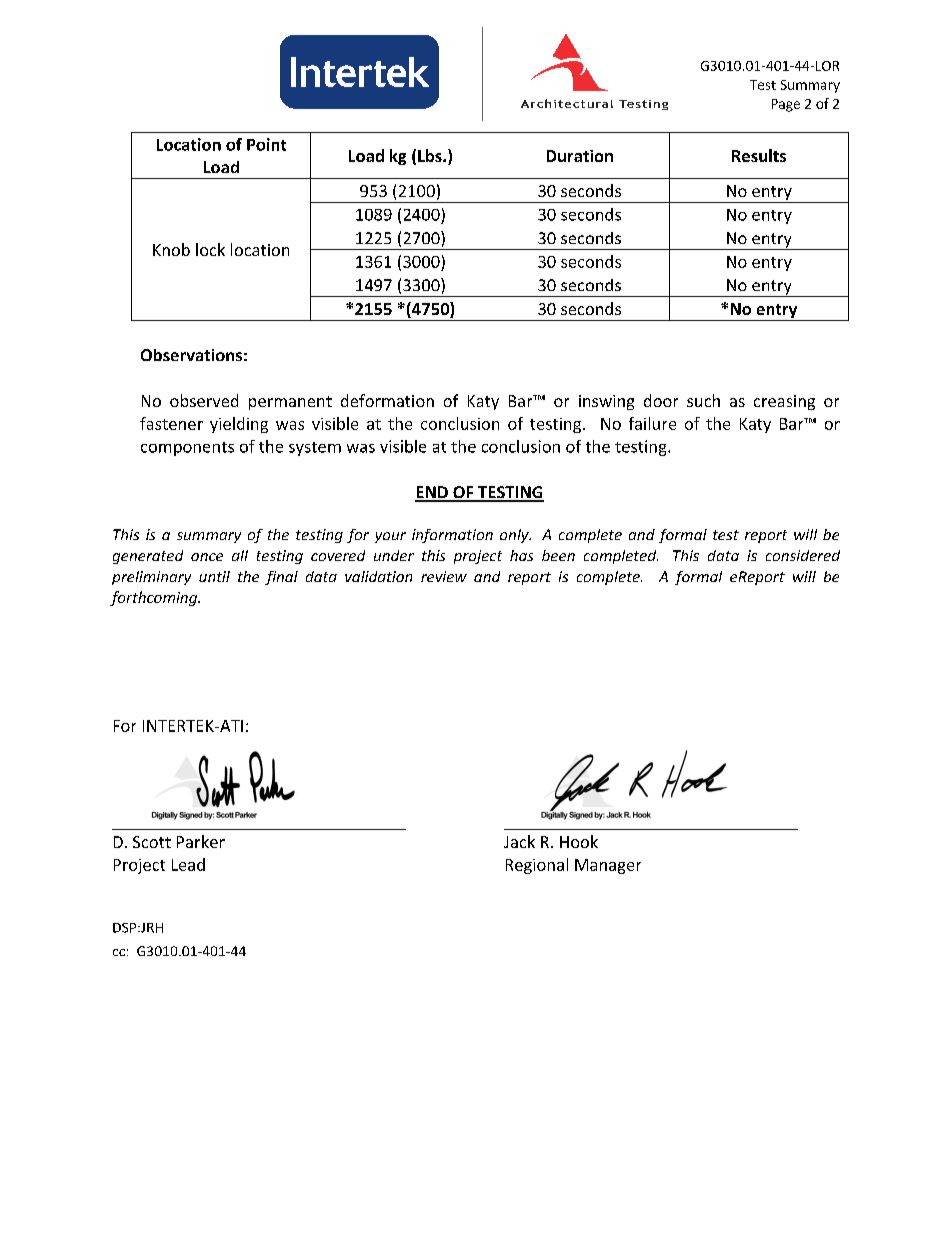 This screenshot has width=952, height=1233. Describe the element at coordinates (204, 400) in the screenshot. I see `observed` at that location.
